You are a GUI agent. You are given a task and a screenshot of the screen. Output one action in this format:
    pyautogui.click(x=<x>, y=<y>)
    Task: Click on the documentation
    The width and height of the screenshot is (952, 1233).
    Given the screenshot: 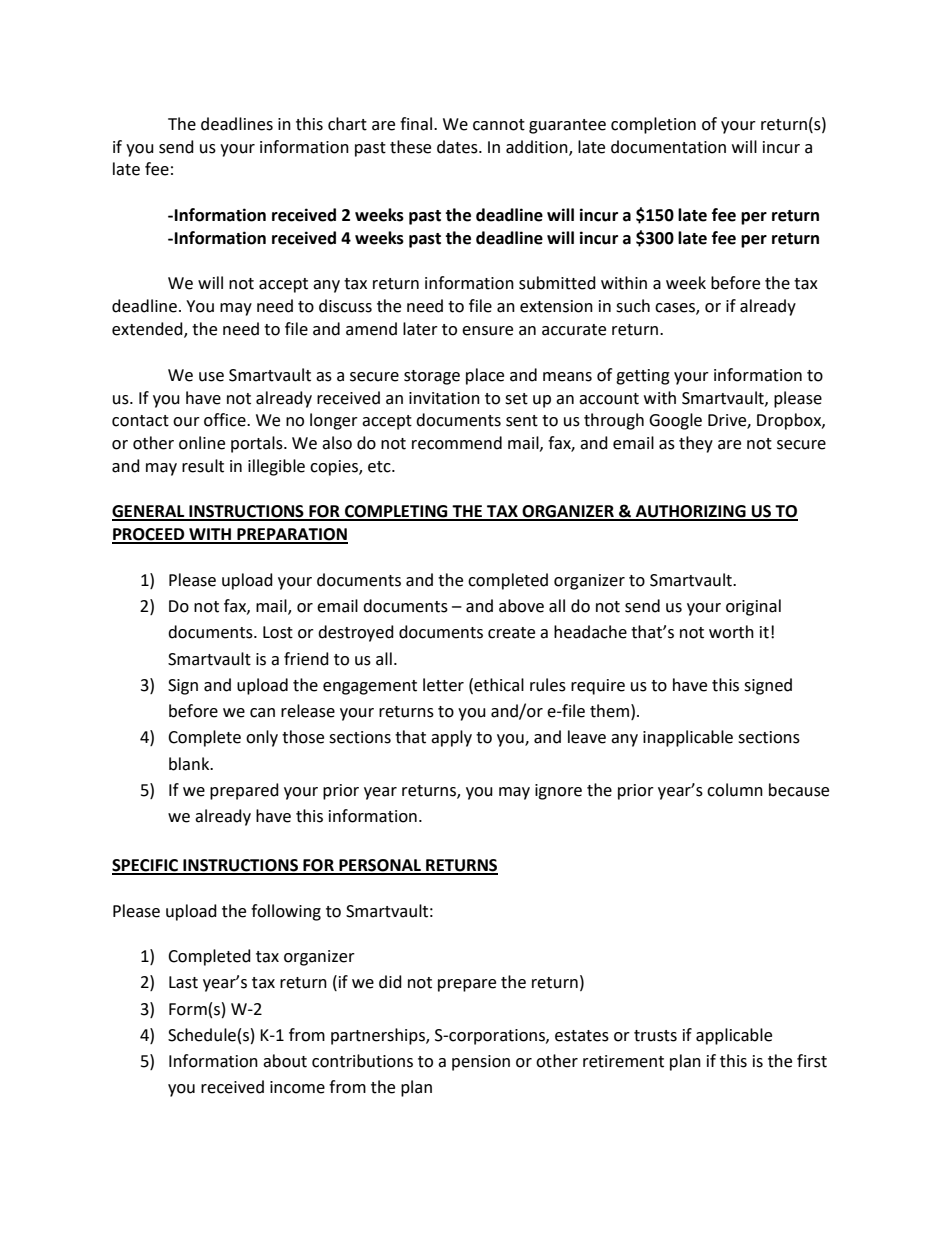 What is the action you would take?
    pyautogui.click(x=668, y=147)
